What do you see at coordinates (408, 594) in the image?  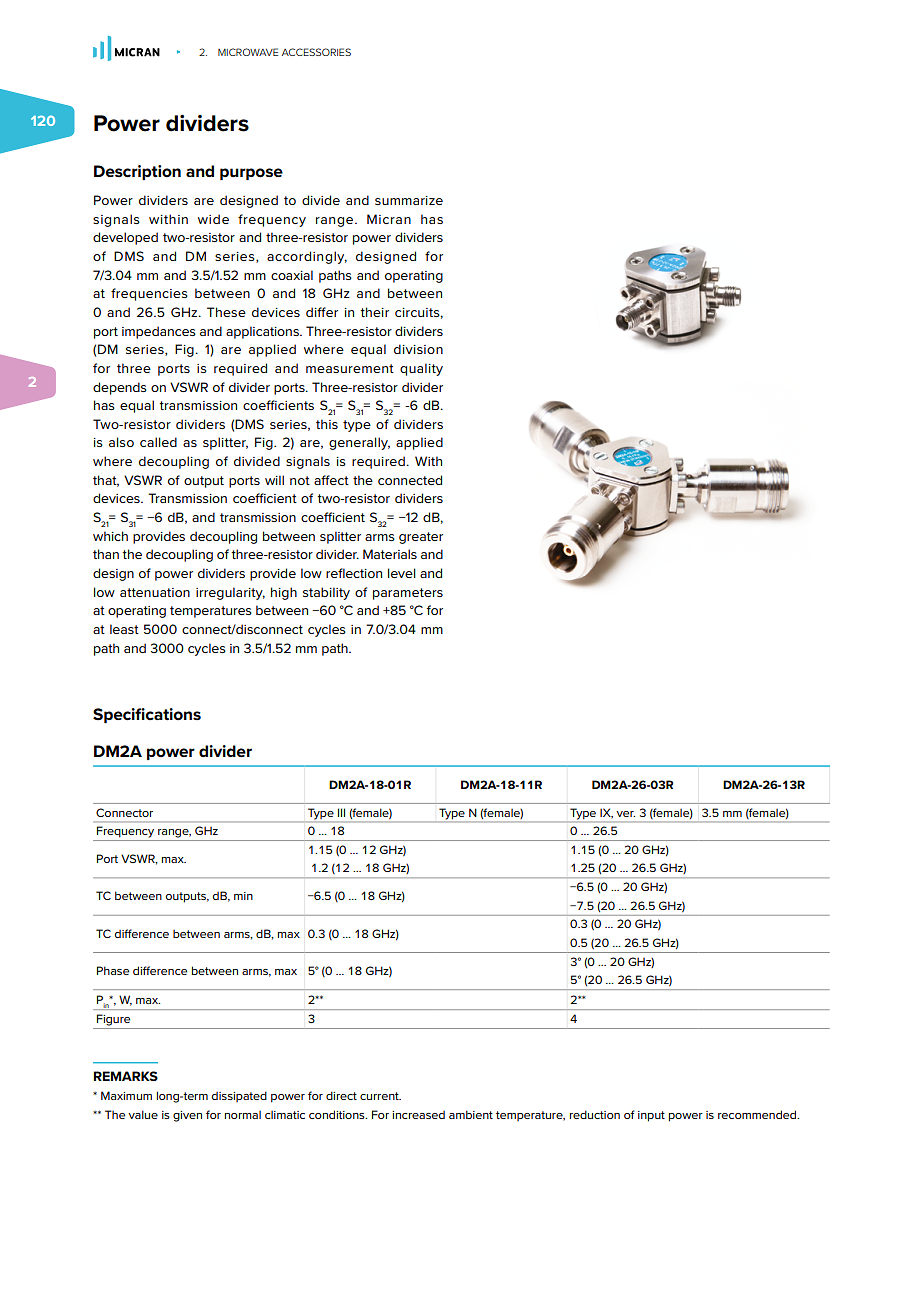 I see `parameters` at bounding box center [408, 594].
